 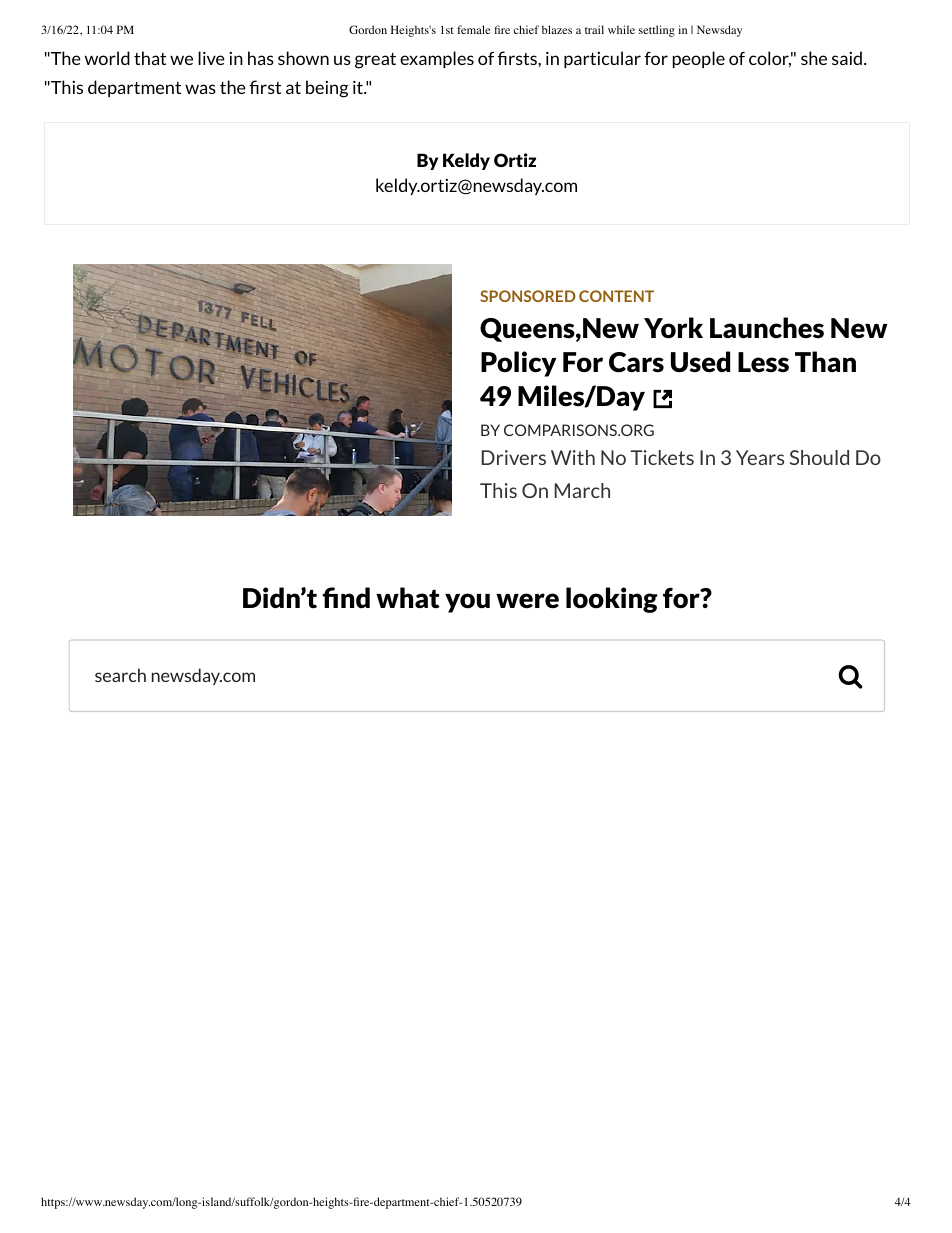 What do you see at coordinates (763, 362) in the screenshot?
I see `Less` at bounding box center [763, 362].
